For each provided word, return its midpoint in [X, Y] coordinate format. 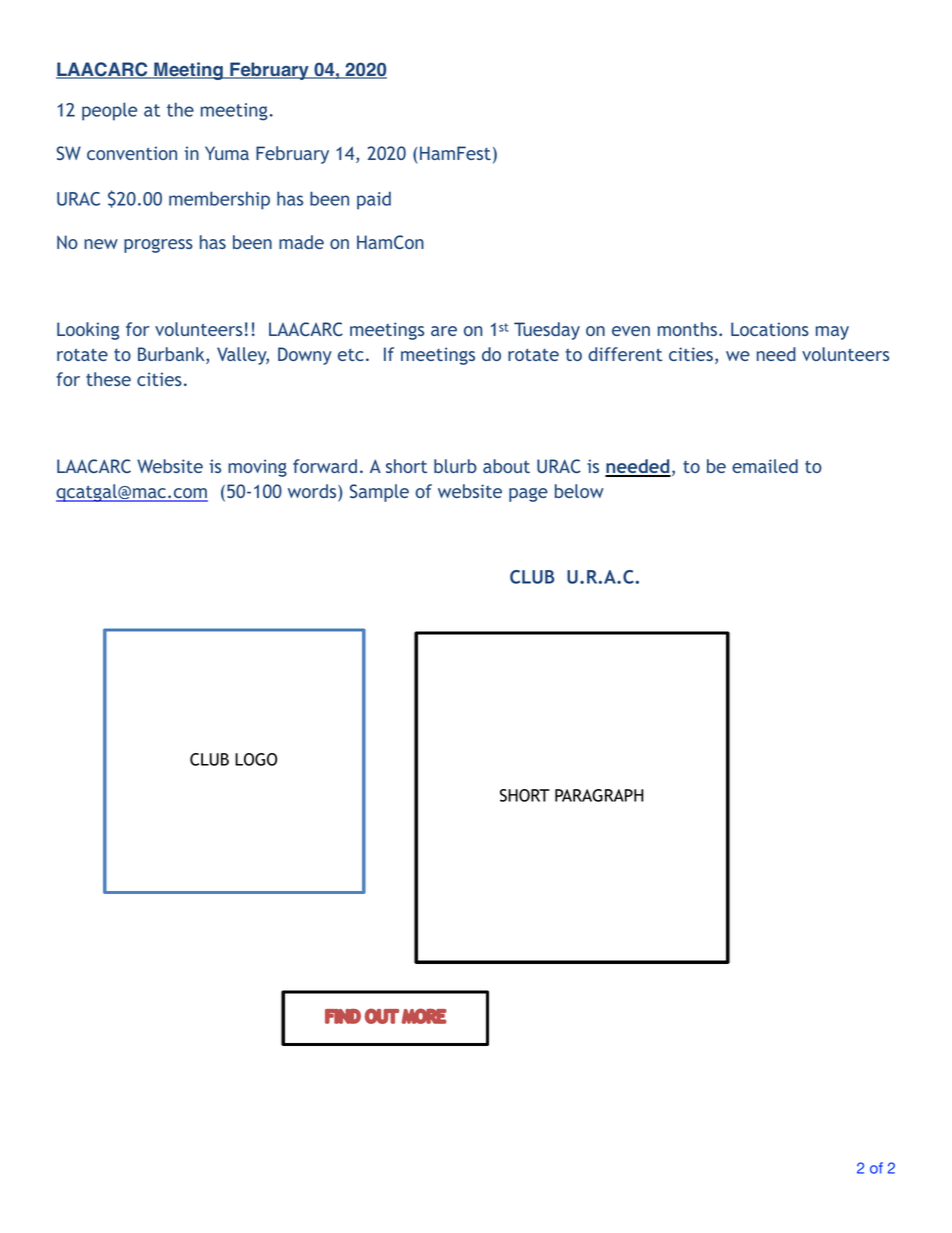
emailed [765, 466]
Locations [770, 329]
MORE [424, 1016]
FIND [343, 1016]
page [528, 495]
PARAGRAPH [599, 795]
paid [374, 200]
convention [132, 153]
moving [257, 468]
